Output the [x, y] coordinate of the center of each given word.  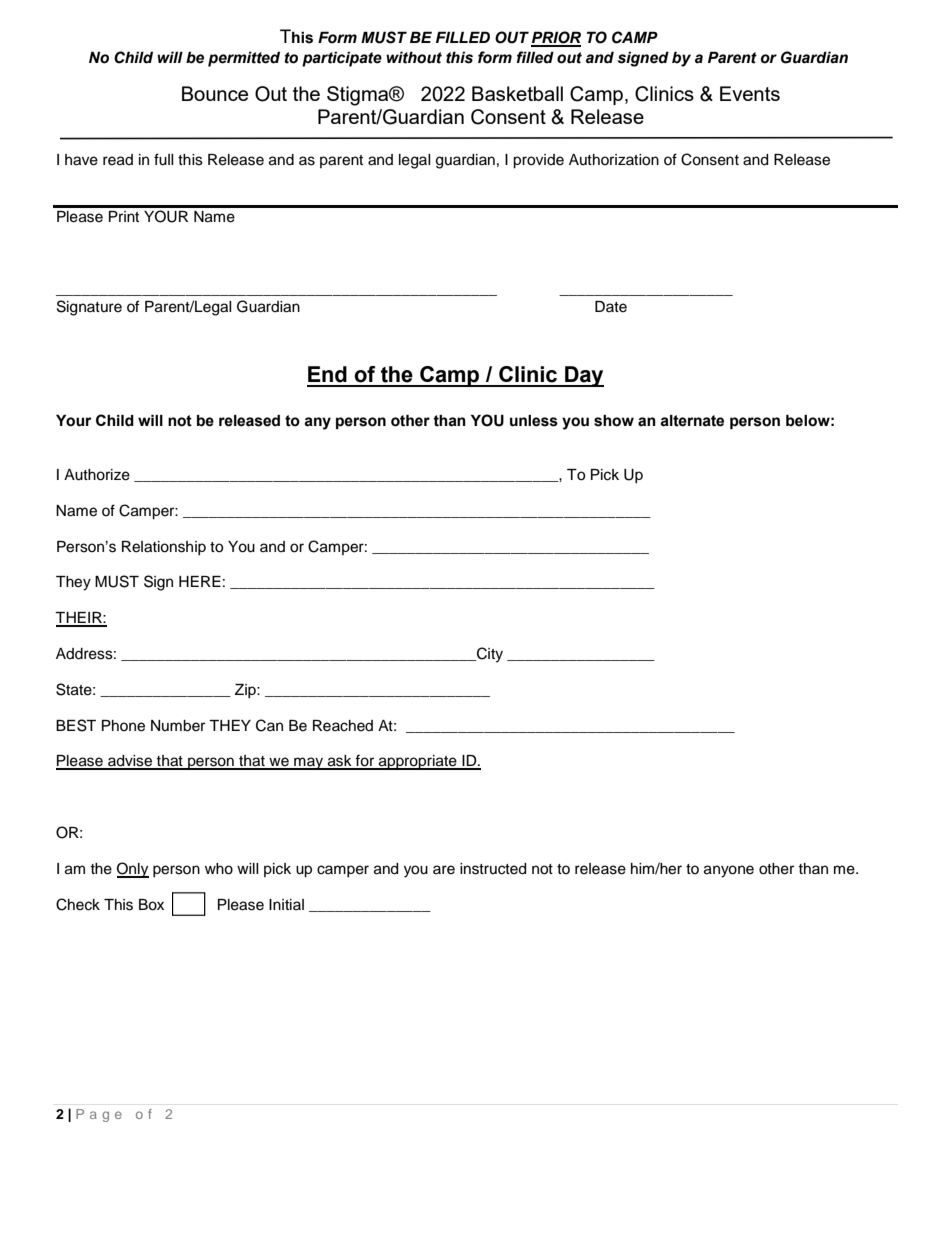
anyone [729, 871]
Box [151, 905]
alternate [692, 421]
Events [750, 93]
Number [178, 726]
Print [124, 216]
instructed [493, 869]
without [414, 57]
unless [534, 421]
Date [611, 307]
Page [99, 1115]
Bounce [215, 93]
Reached [343, 726]
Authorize [97, 475]
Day [583, 376]
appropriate [418, 762]
